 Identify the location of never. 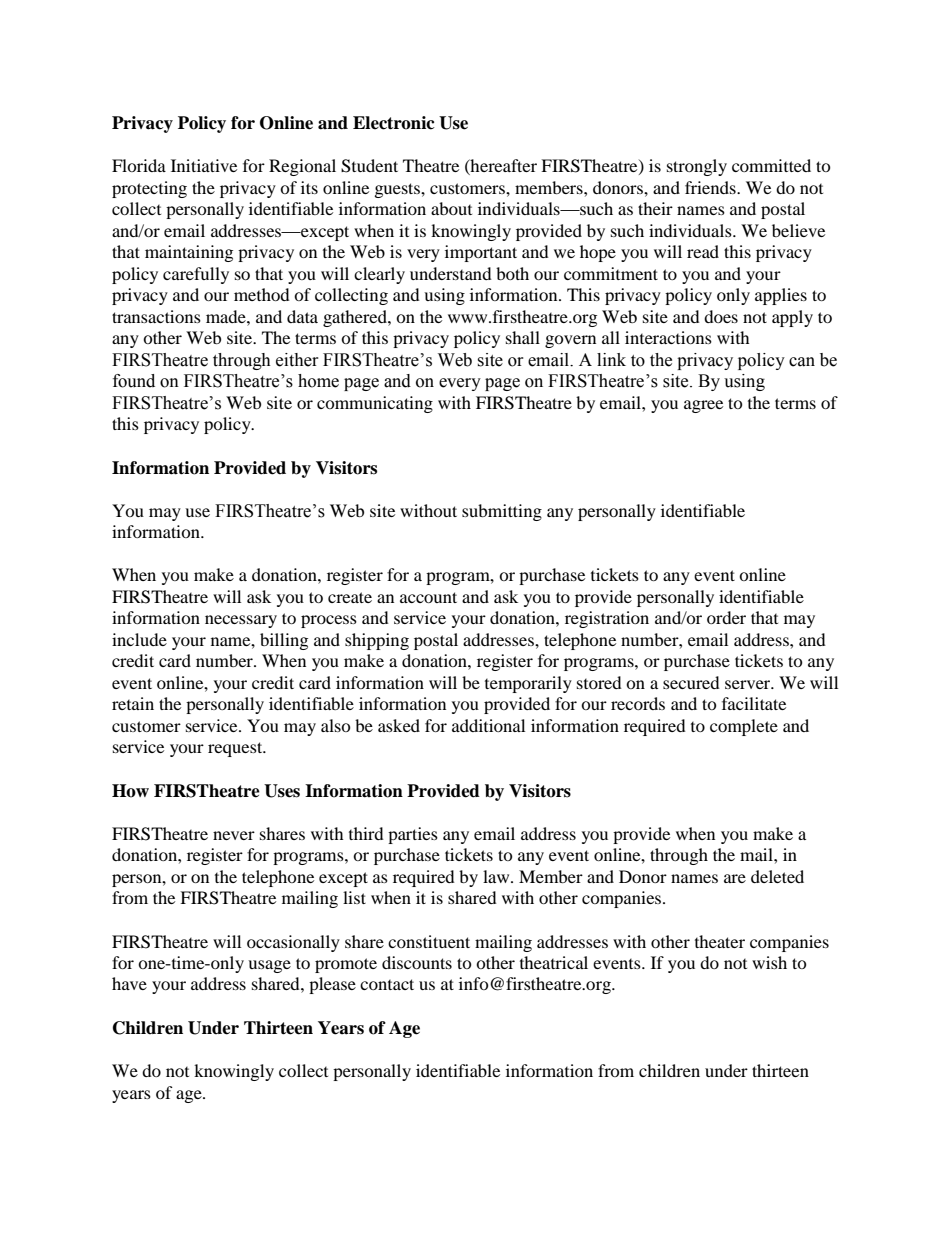
(234, 835).
